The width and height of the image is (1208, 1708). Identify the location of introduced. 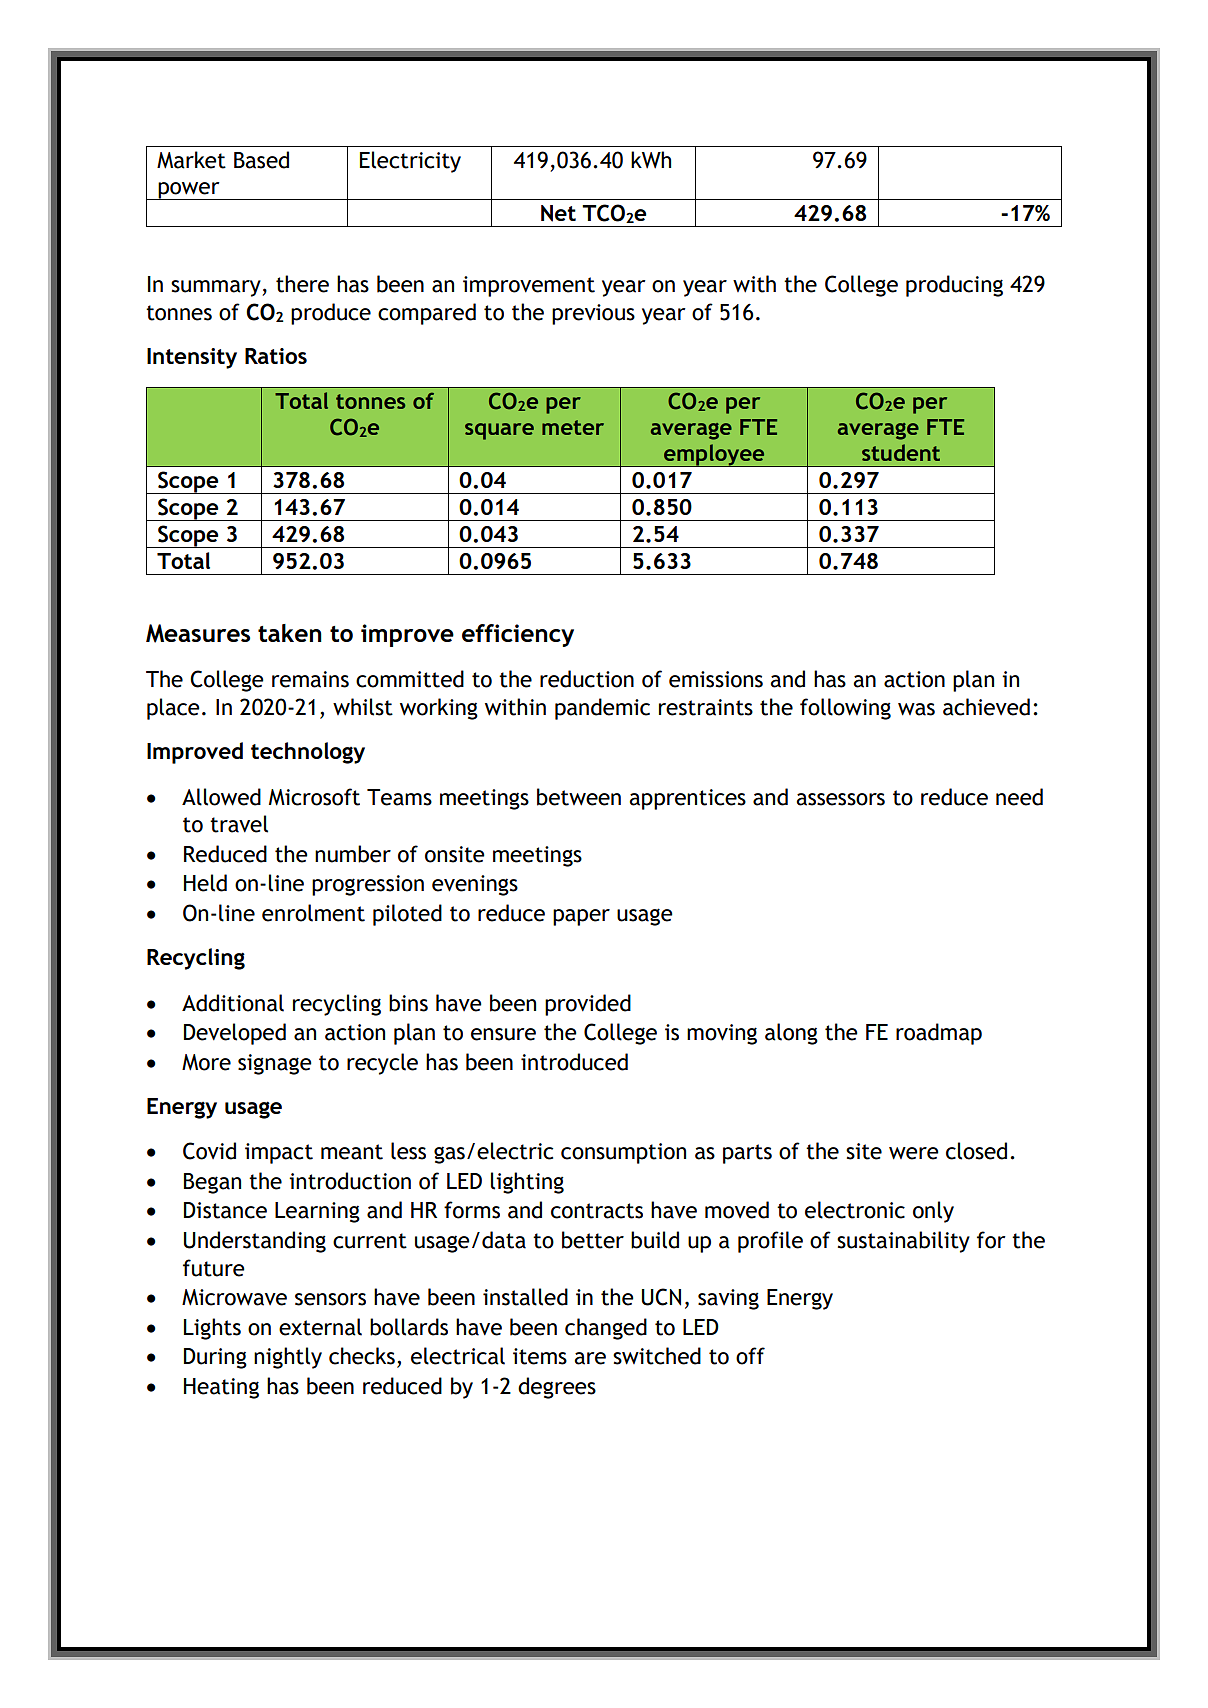
(574, 1062).
